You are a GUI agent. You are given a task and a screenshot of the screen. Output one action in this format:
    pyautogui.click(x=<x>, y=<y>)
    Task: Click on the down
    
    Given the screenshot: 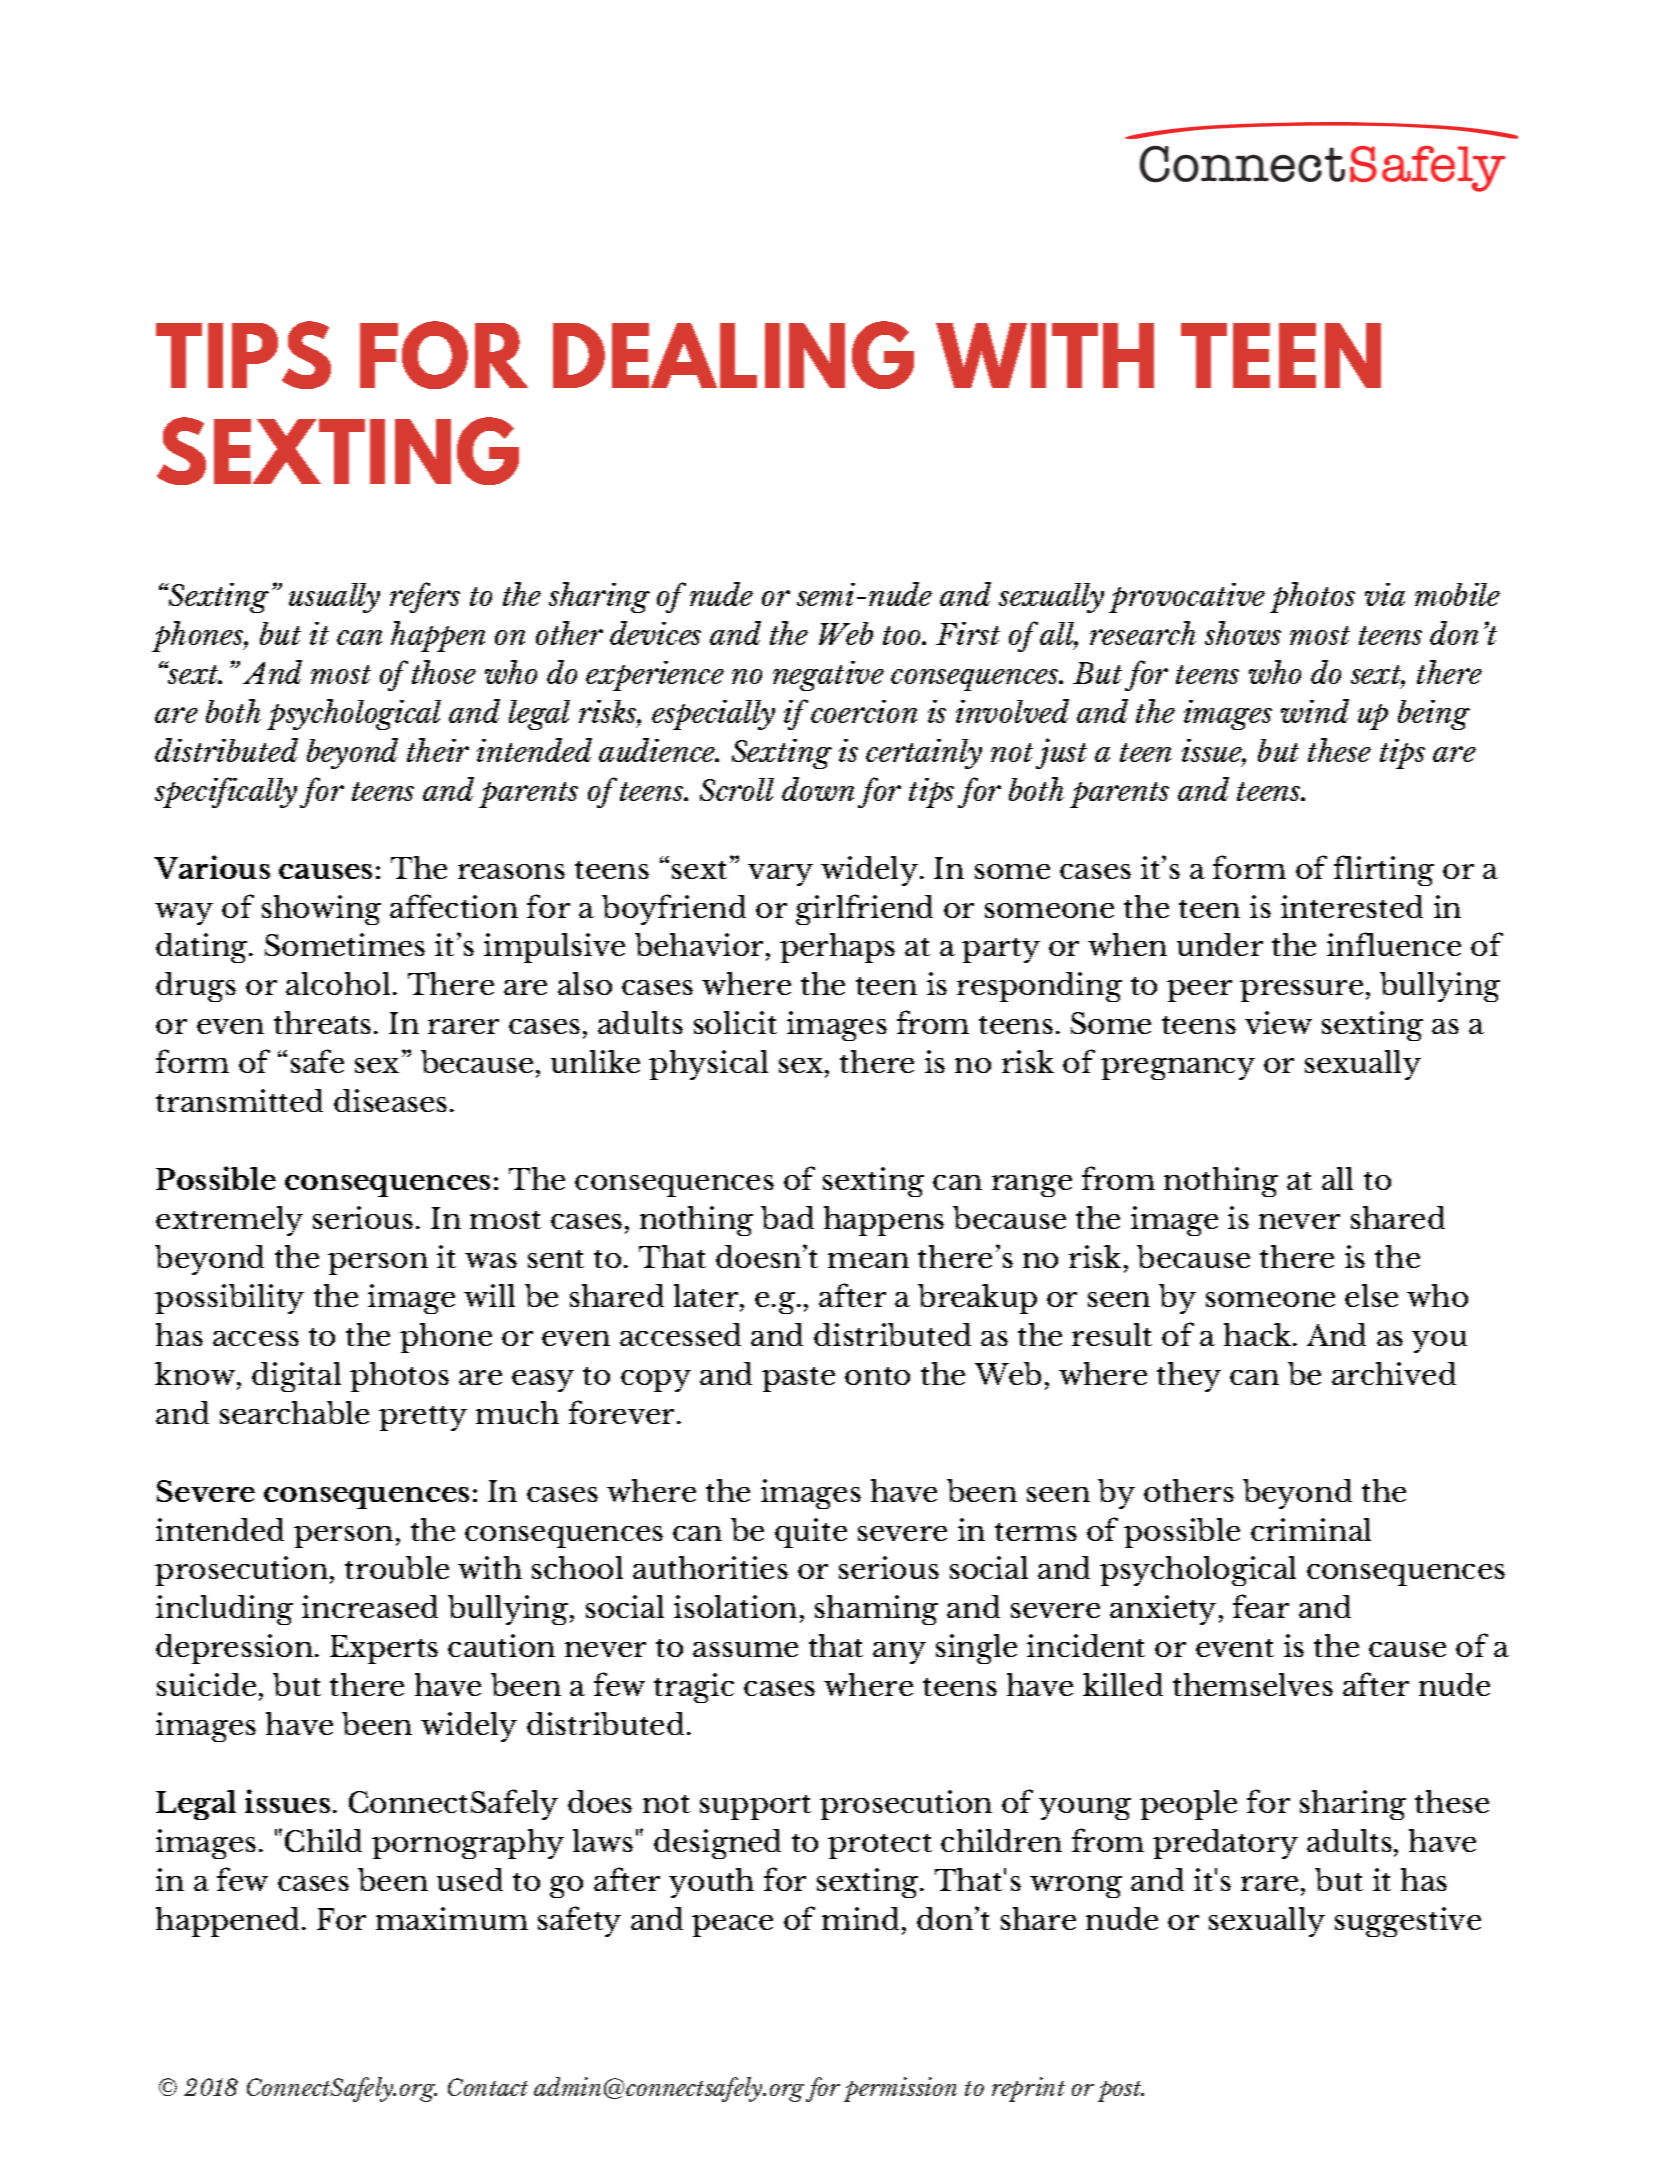 What is the action you would take?
    pyautogui.click(x=818, y=789)
